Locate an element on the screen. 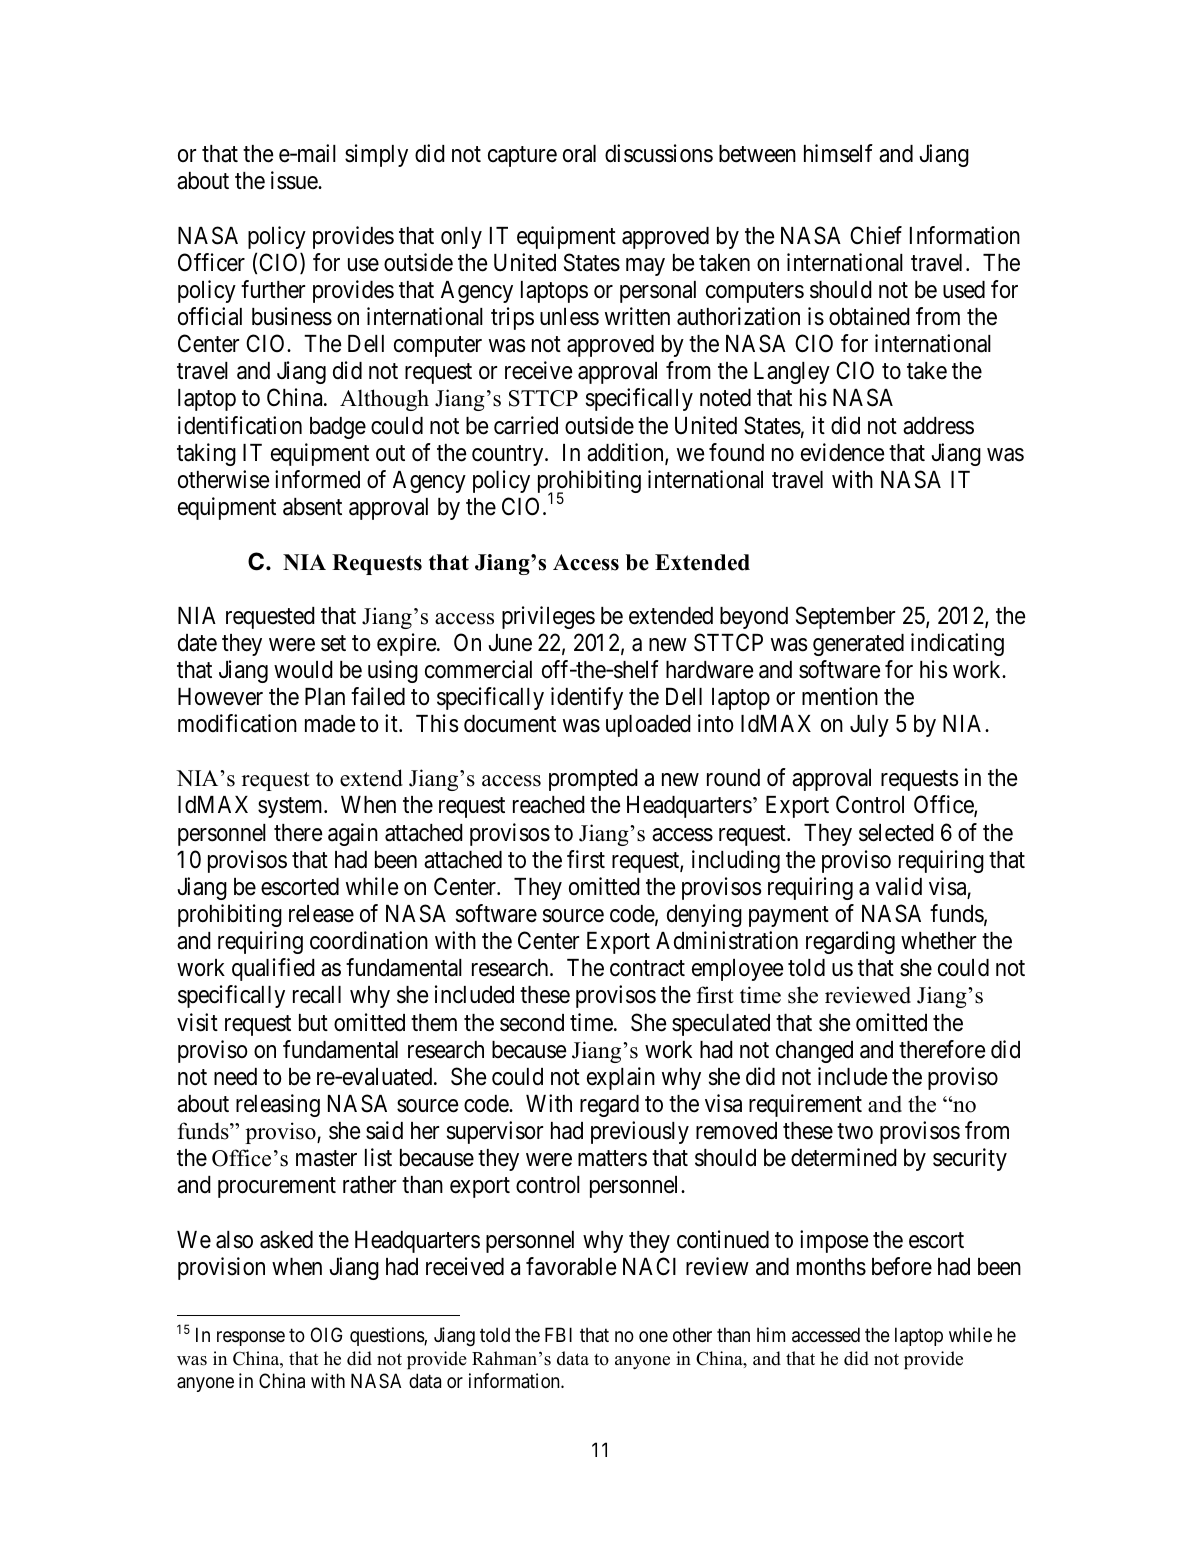 This screenshot has width=1203, height=1557. second is located at coordinates (532, 1023).
